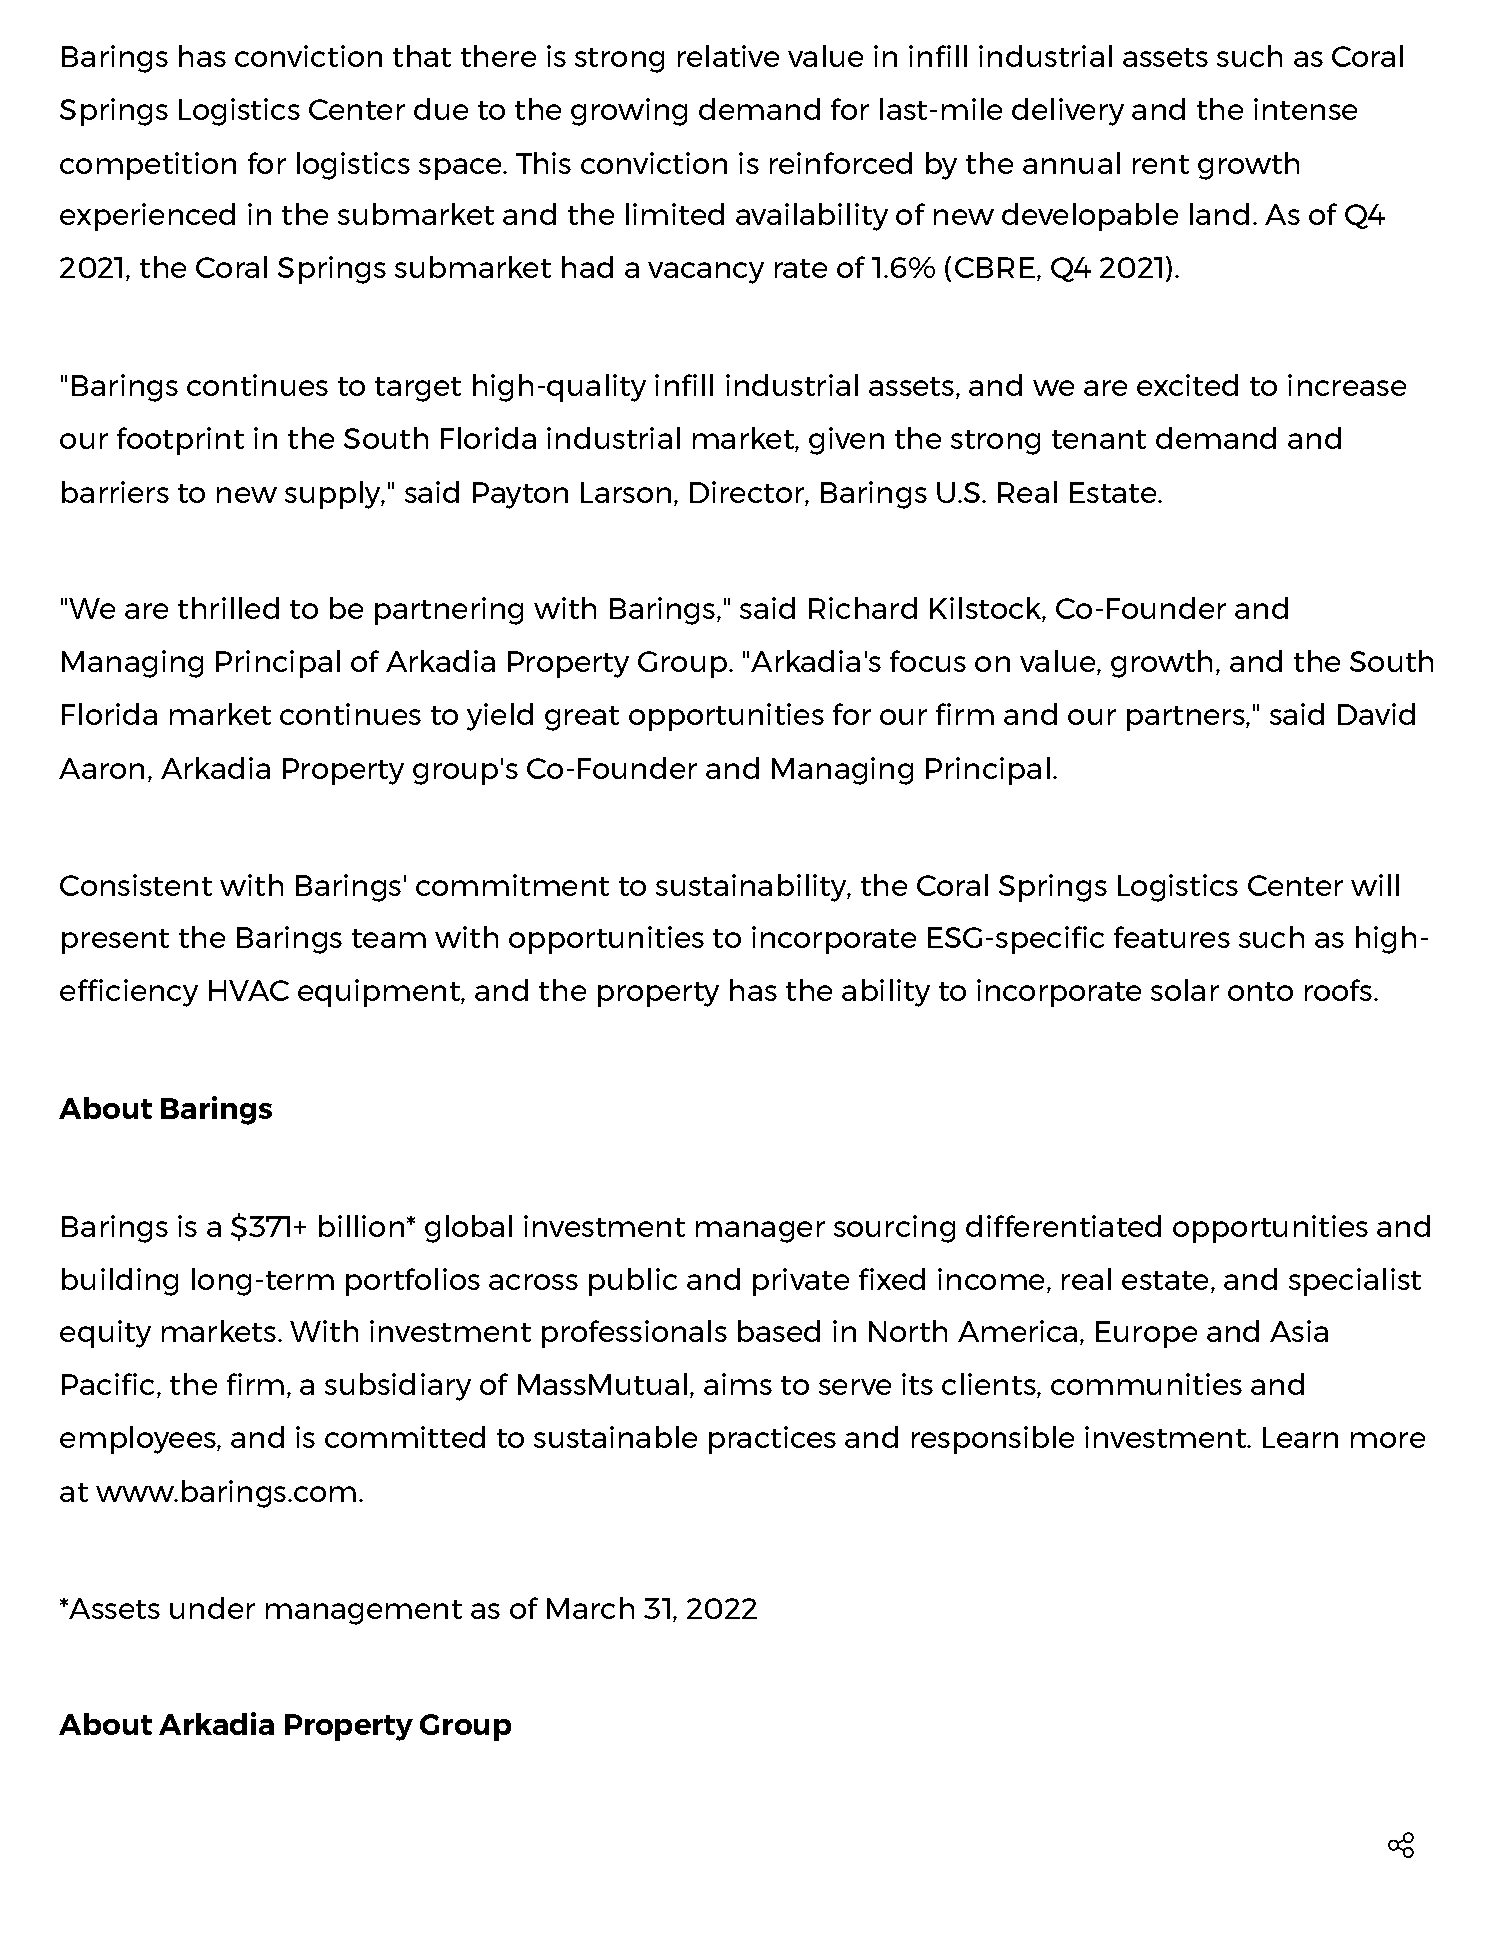 The width and height of the screenshot is (1499, 1940). I want to click on onto, so click(1260, 991).
